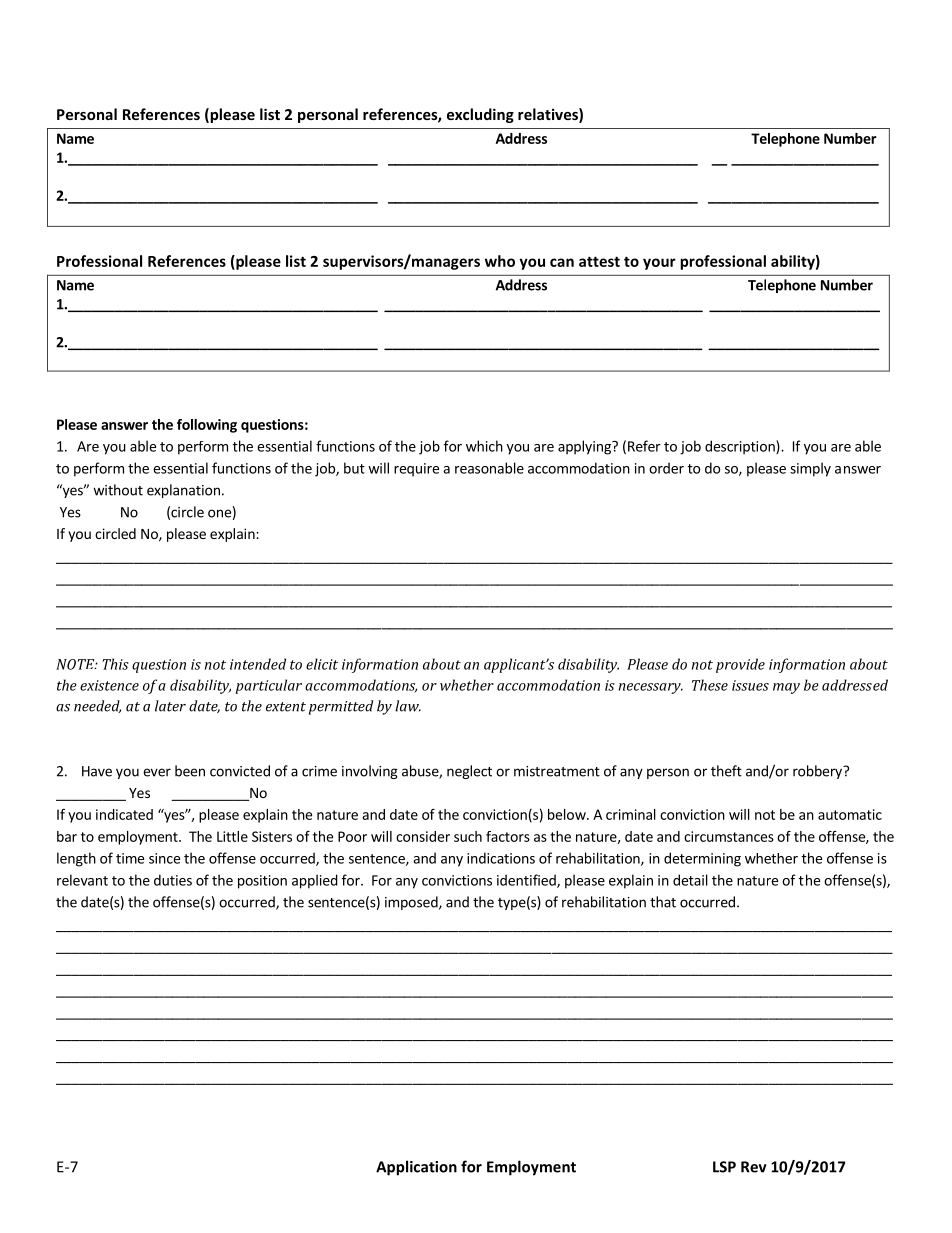  Describe the element at coordinates (724, 1167) in the screenshot. I see `LSP` at that location.
